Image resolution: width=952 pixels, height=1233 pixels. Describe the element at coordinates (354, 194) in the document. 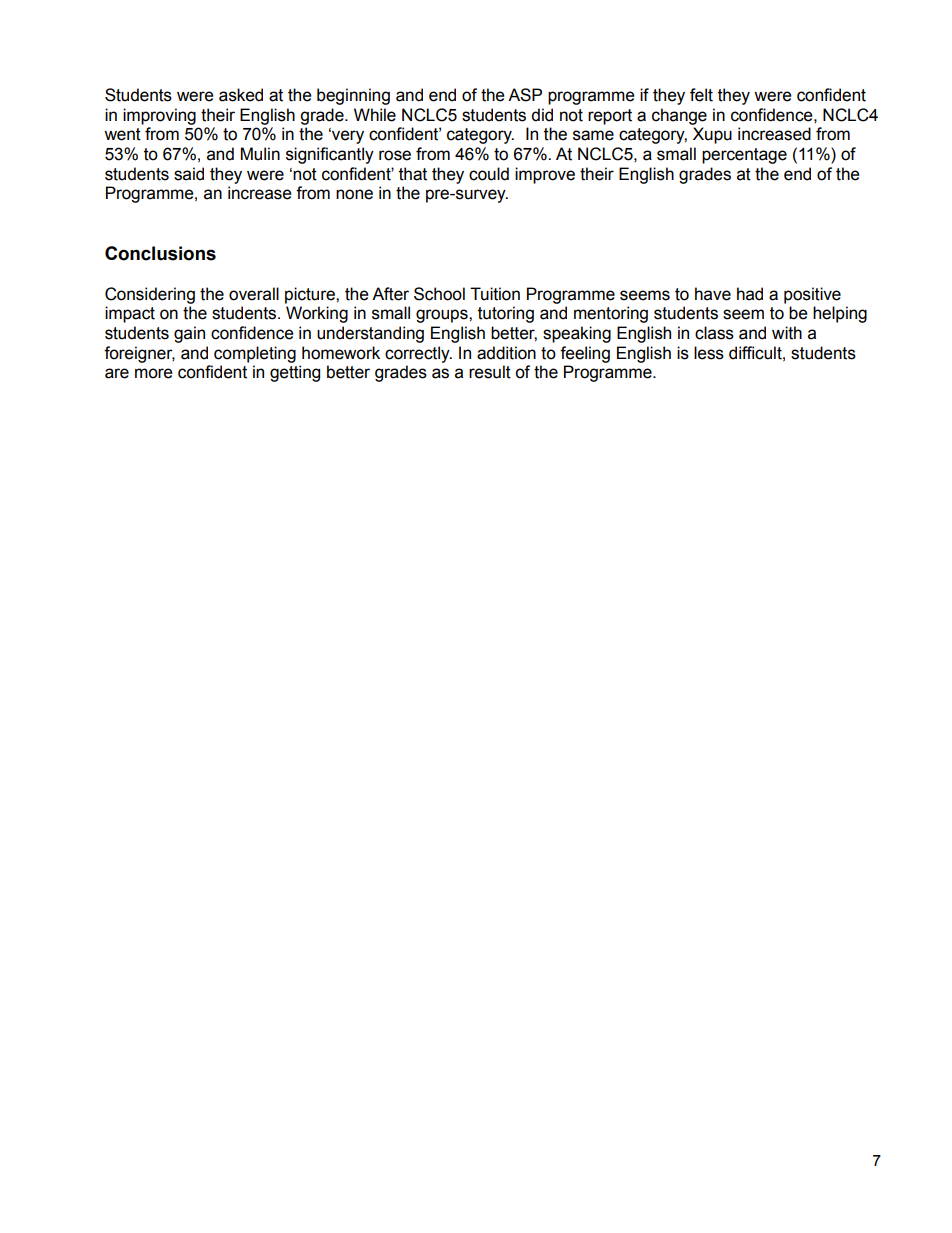

I see `none` at that location.
